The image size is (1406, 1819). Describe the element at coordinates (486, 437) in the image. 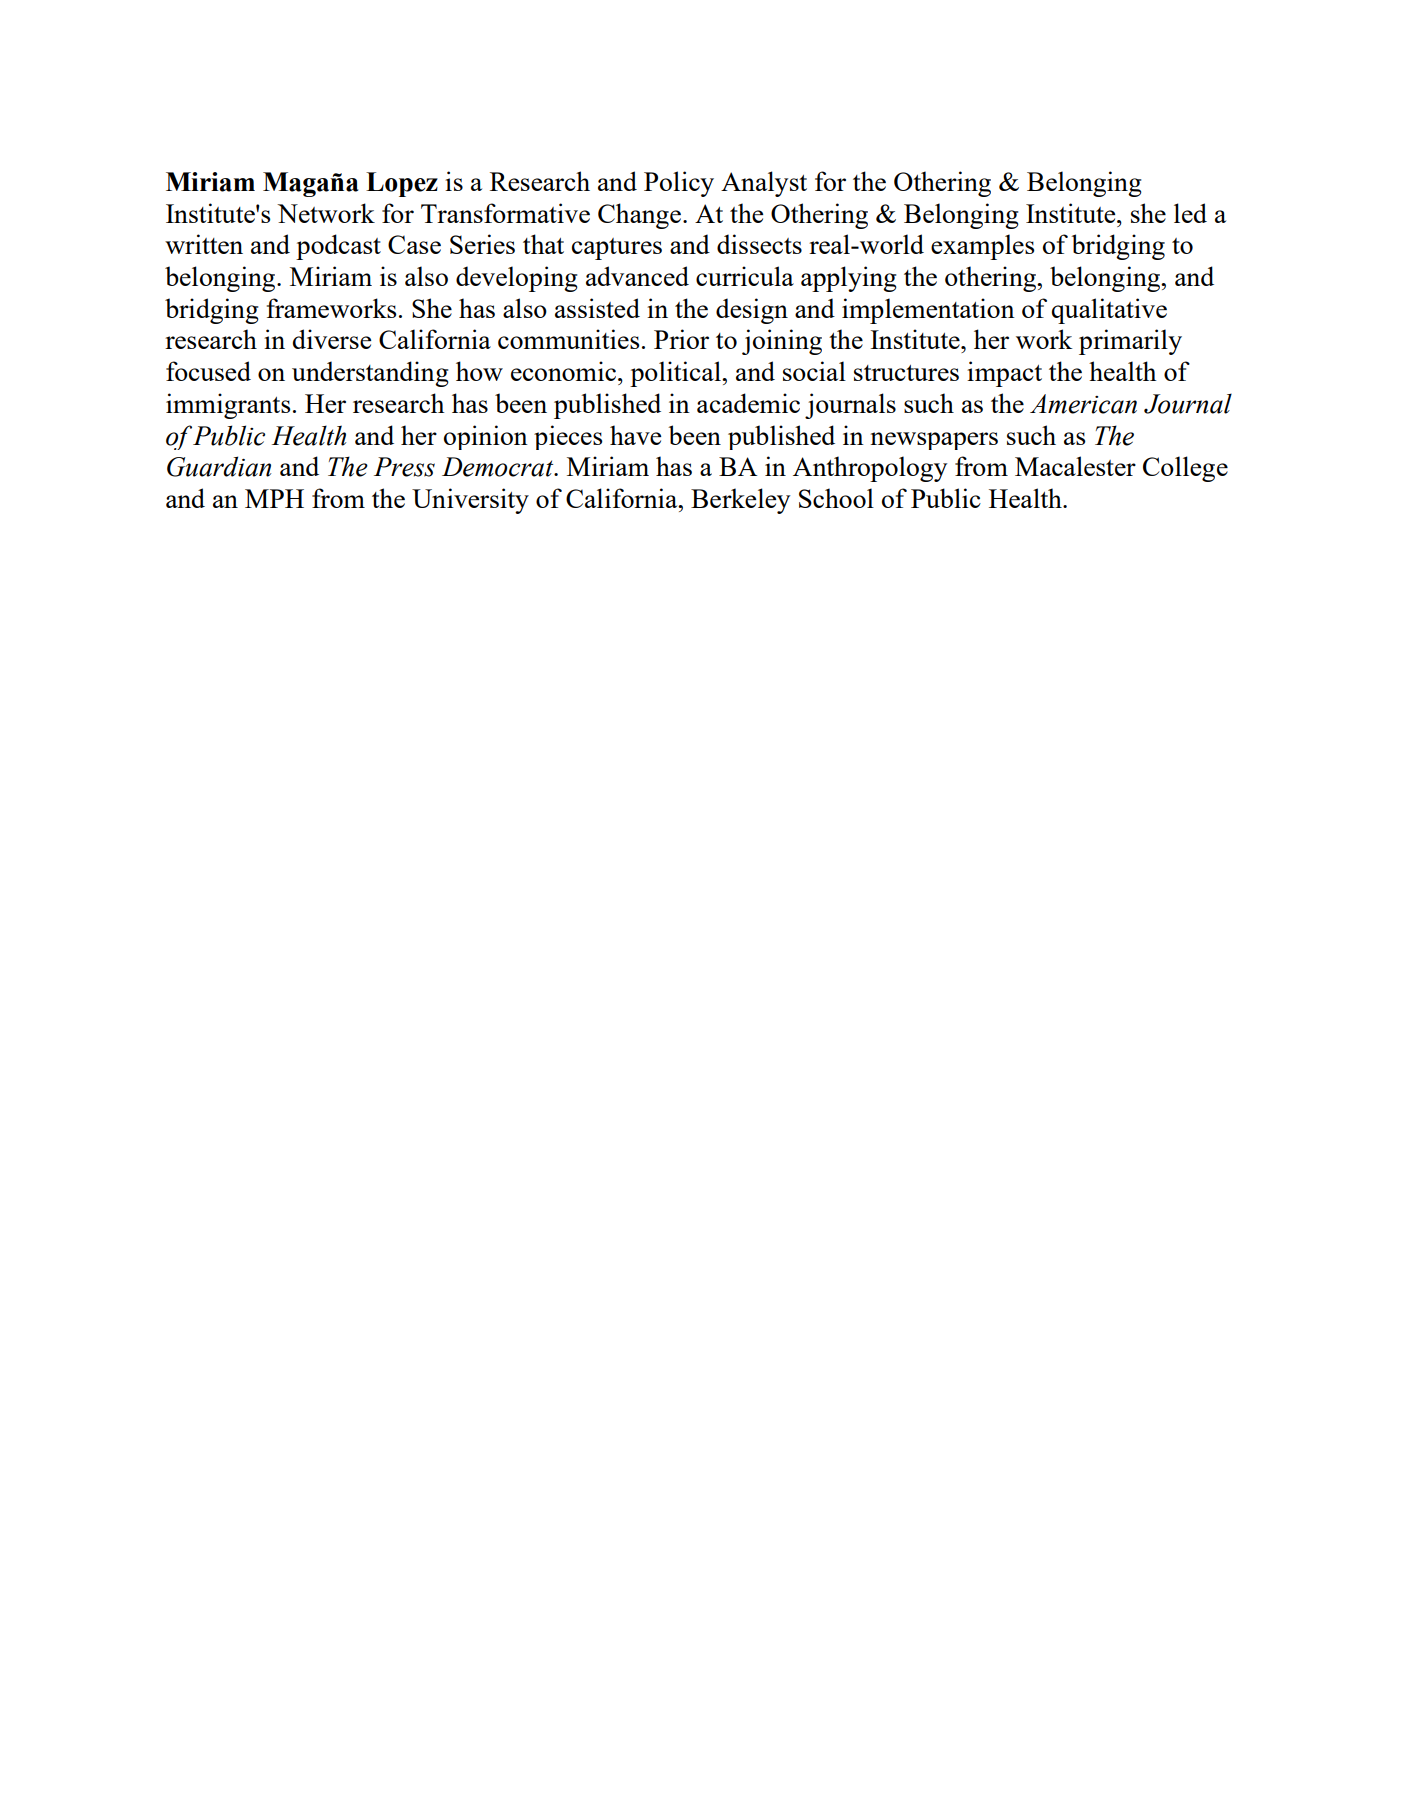

I see `opinion` at that location.
